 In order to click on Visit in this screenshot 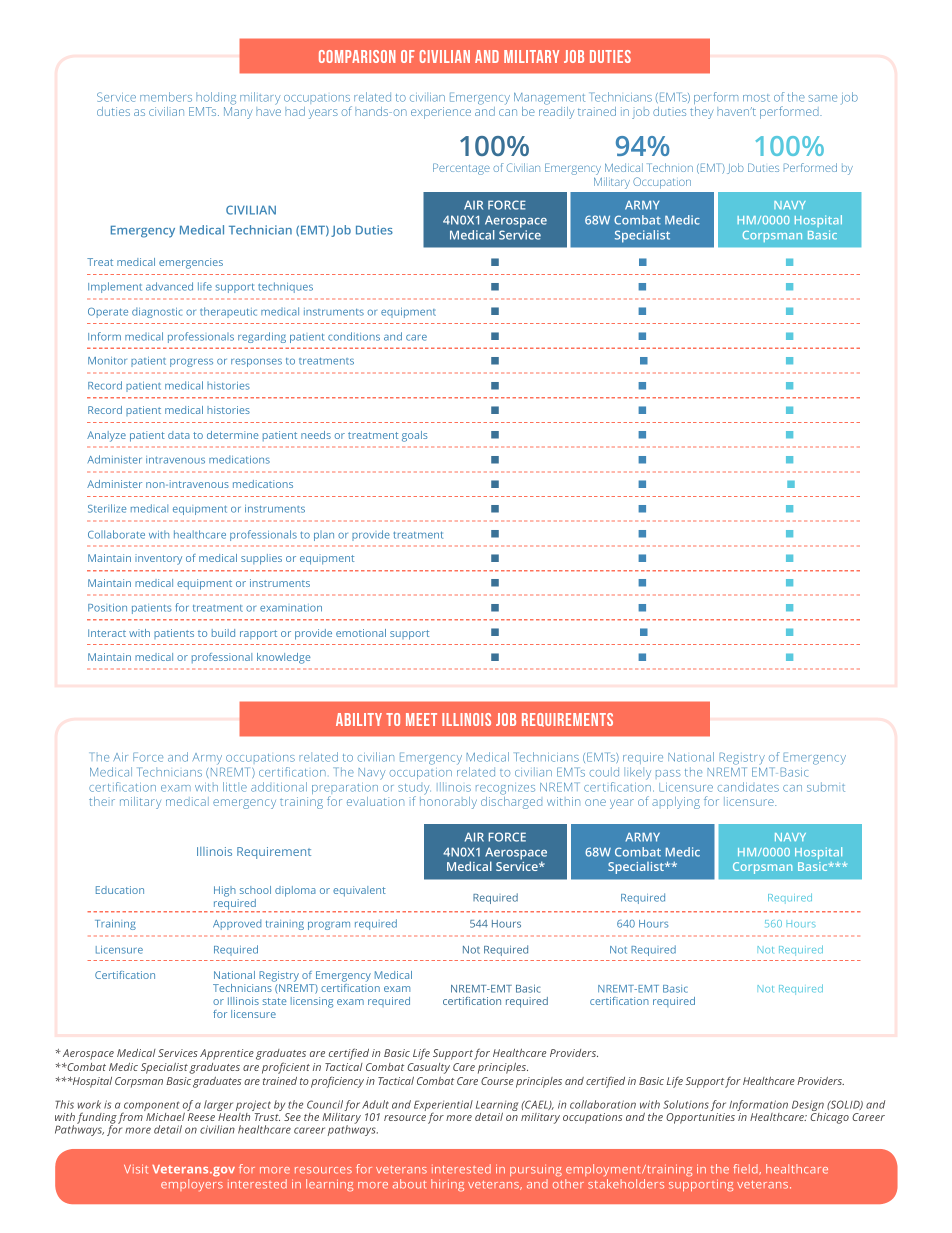, I will do `click(136, 1169)`.
